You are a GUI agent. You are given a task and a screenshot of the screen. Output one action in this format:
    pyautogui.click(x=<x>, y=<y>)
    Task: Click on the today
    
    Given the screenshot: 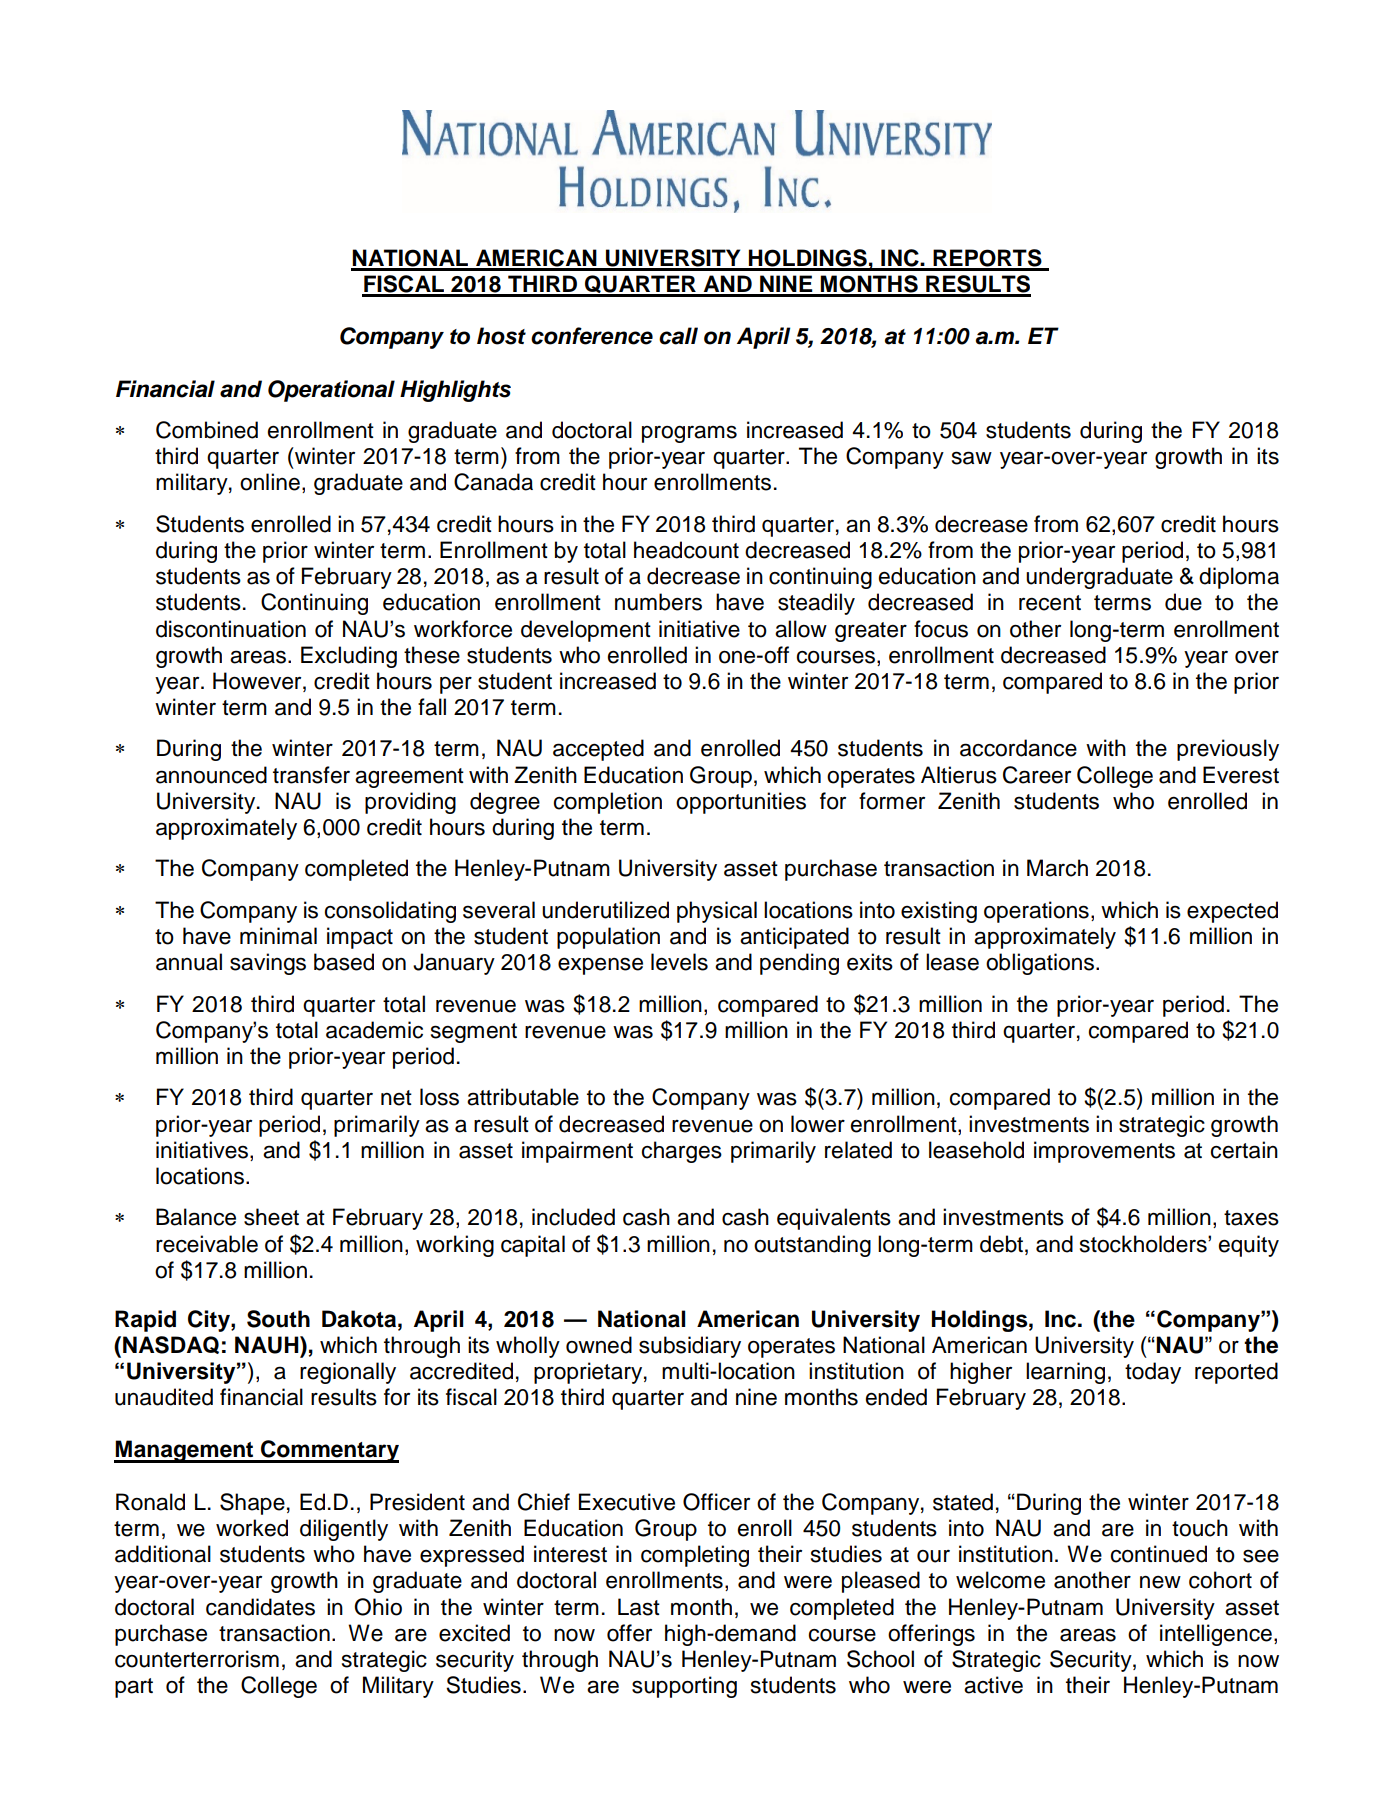 What is the action you would take?
    pyautogui.click(x=1153, y=1373)
